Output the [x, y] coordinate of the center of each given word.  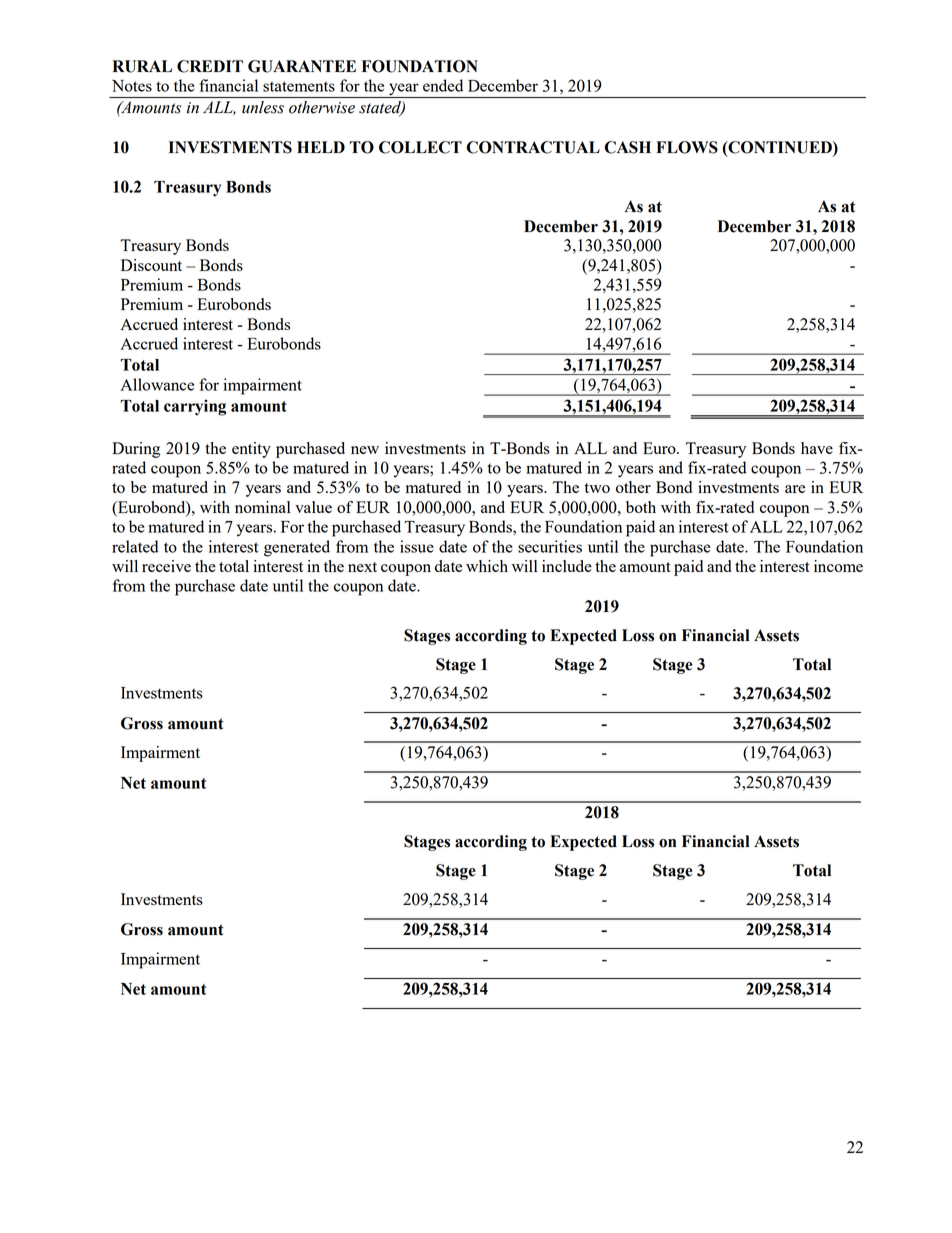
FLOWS [687, 147]
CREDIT [210, 66]
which [487, 566]
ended [443, 85]
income [838, 566]
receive [166, 566]
